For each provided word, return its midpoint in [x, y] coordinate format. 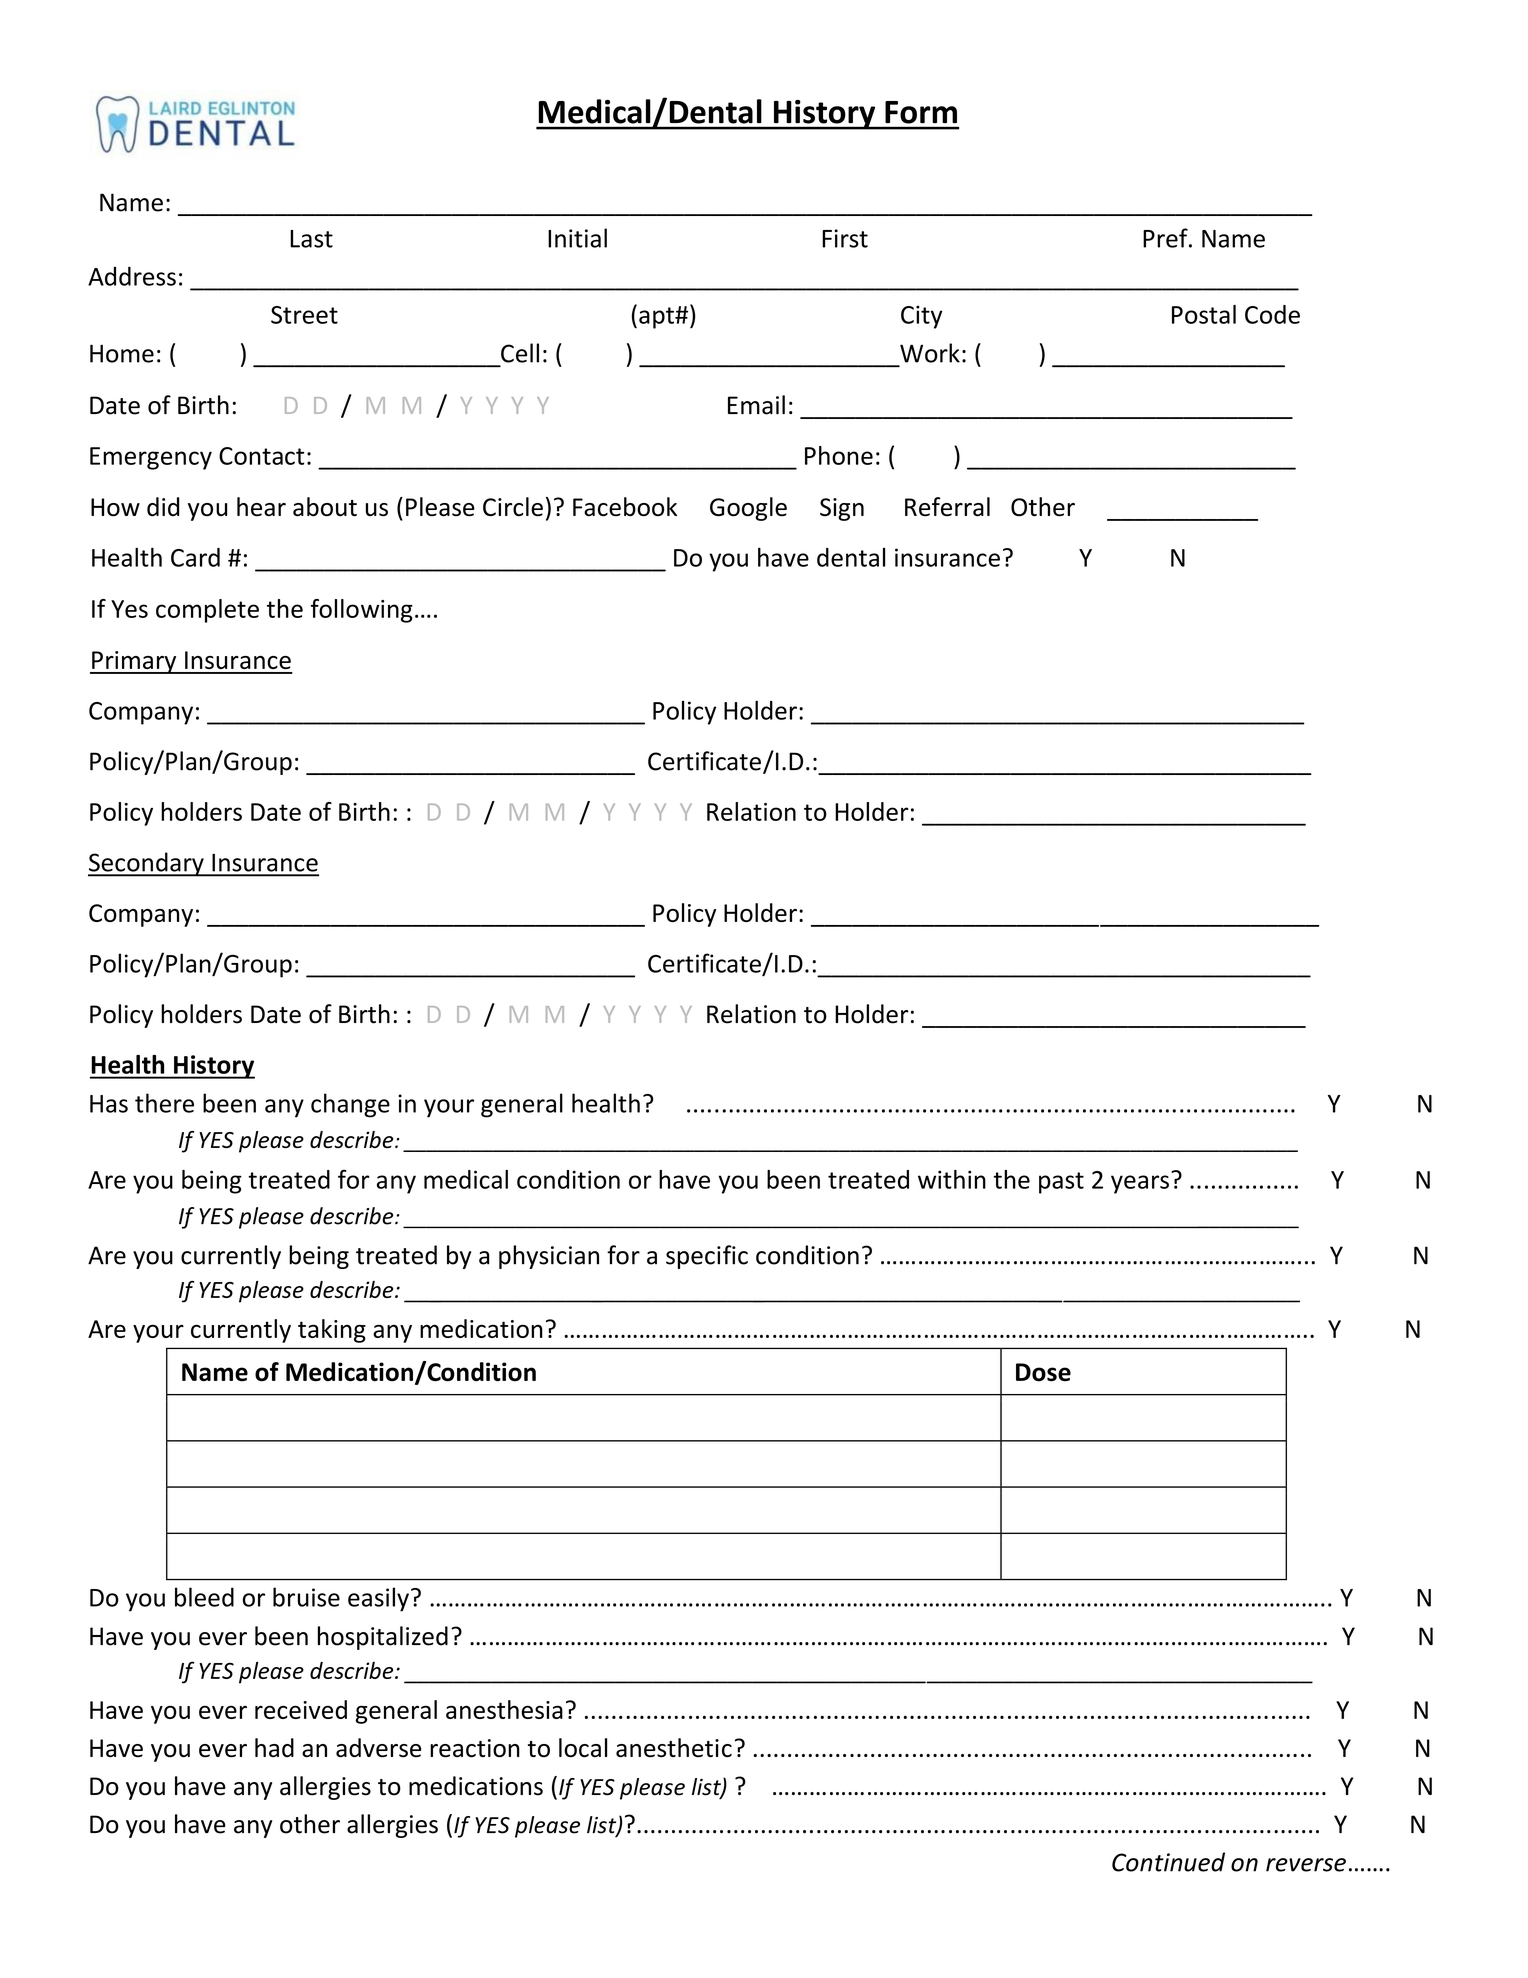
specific [707, 1257]
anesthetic [674, 1748]
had [274, 1747]
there [164, 1103]
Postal [1204, 314]
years [1140, 1184]
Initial [577, 238]
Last [311, 239]
